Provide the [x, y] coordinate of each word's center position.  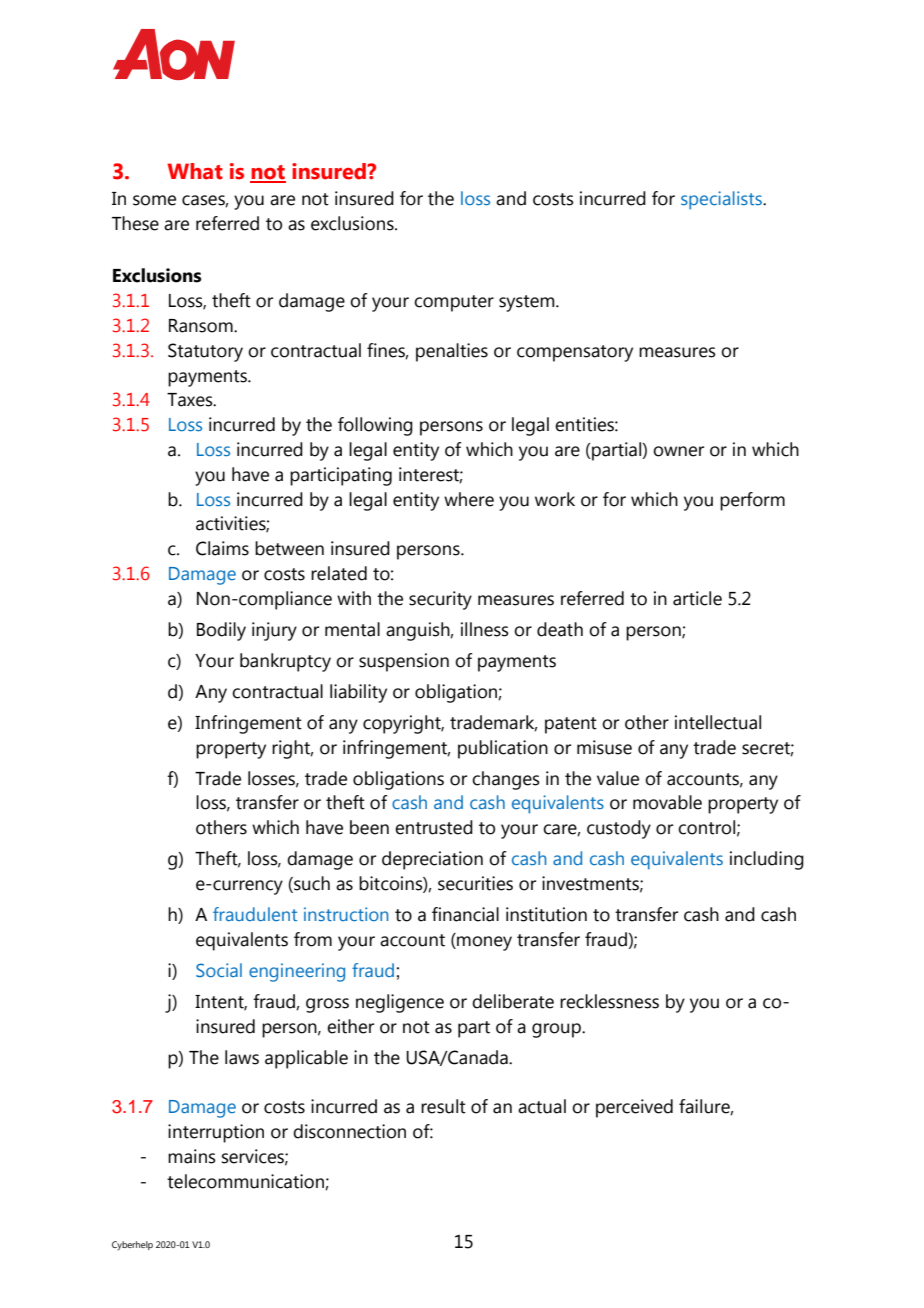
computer [454, 303]
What [195, 171]
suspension [404, 662]
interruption [216, 1133]
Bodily [221, 631]
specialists [722, 200]
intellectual [718, 722]
